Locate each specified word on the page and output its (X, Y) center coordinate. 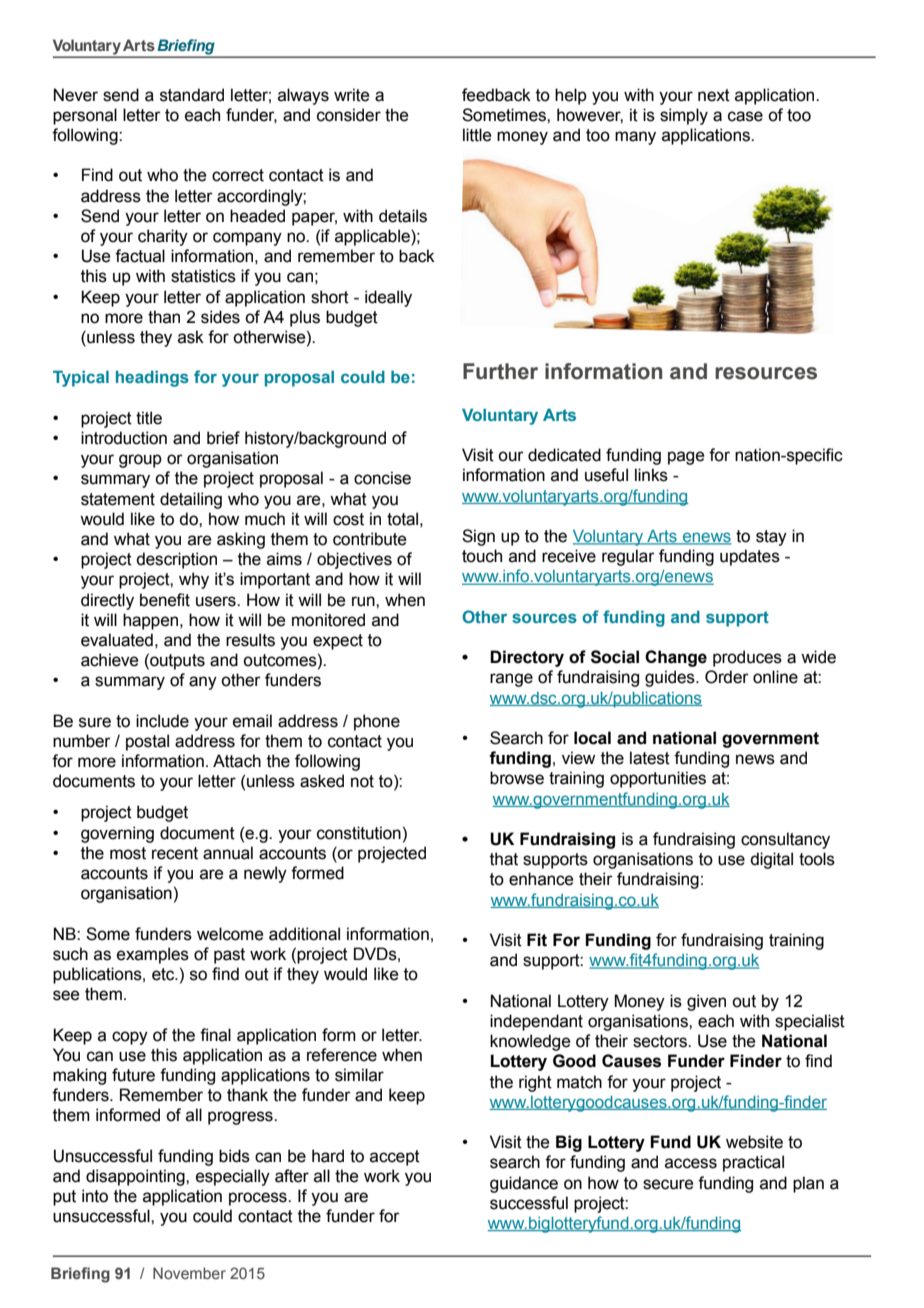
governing (117, 834)
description (176, 560)
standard (192, 95)
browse (517, 778)
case (745, 116)
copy (130, 1038)
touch (482, 556)
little (477, 135)
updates (750, 557)
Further (500, 371)
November (189, 1273)
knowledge (530, 1042)
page (686, 458)
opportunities (658, 779)
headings (152, 378)
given (706, 1002)
